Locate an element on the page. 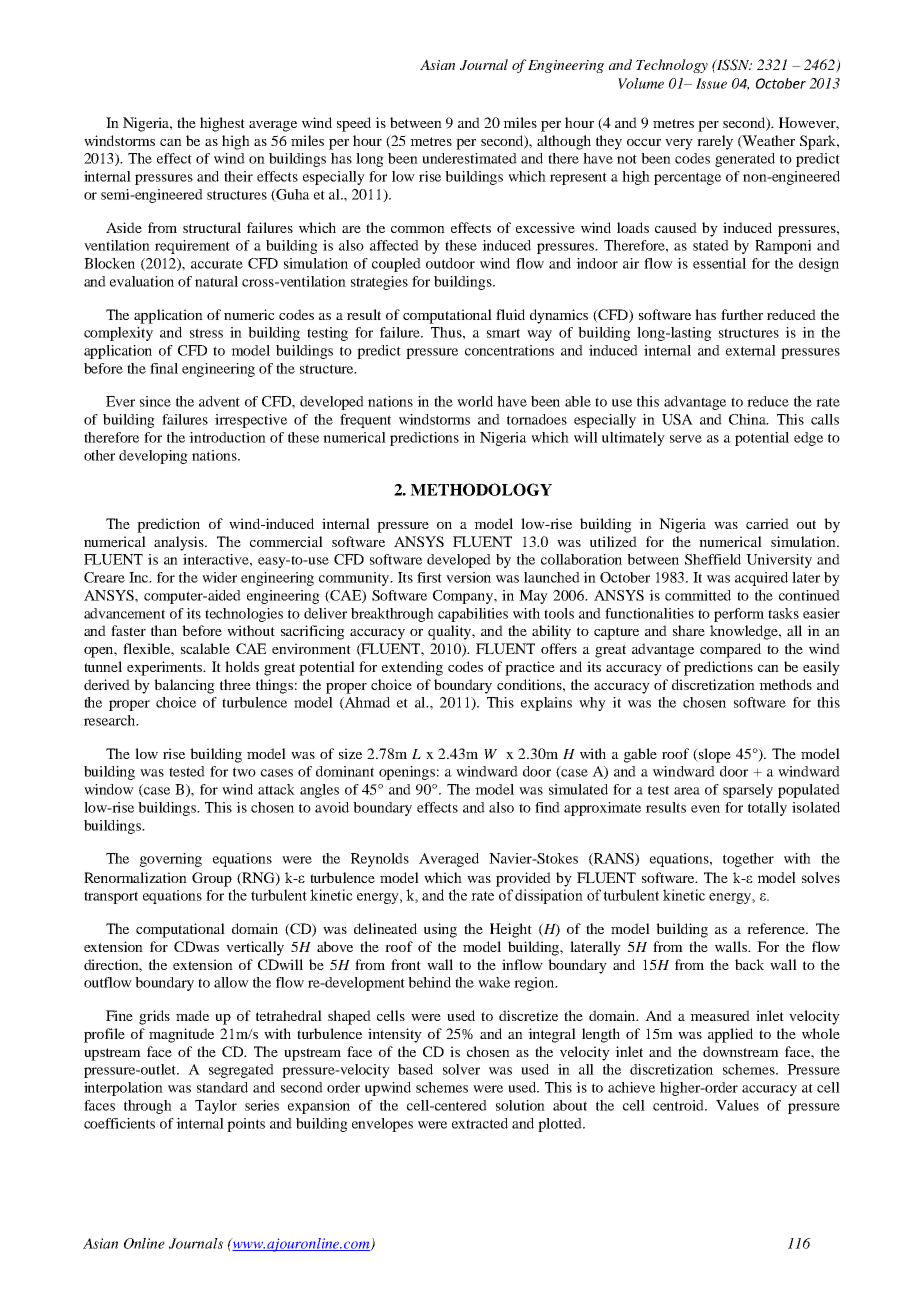 The width and height of the image is (924, 1308). their is located at coordinates (238, 176).
